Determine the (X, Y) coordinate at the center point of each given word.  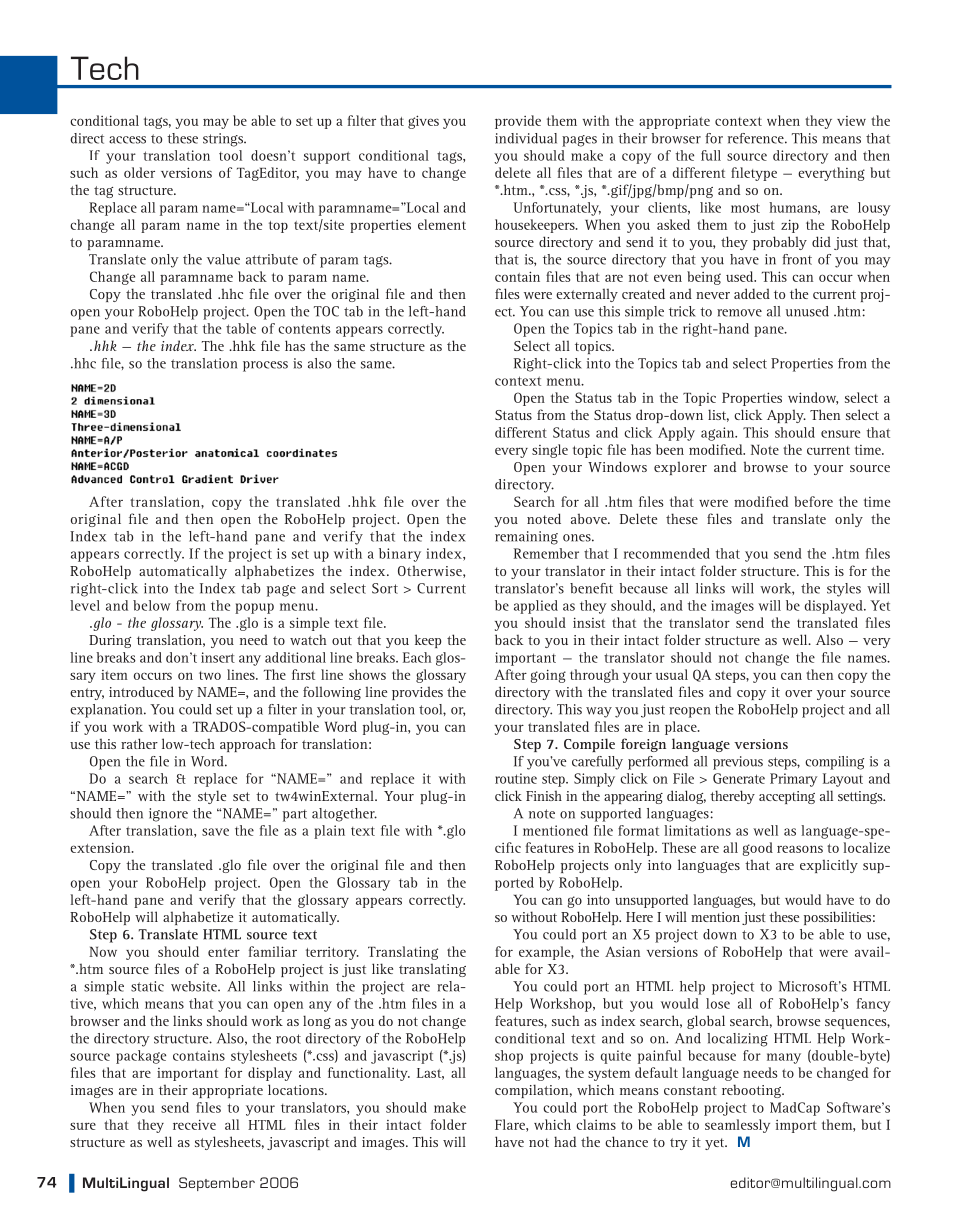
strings (224, 140)
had (565, 1141)
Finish (544, 796)
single (550, 451)
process (265, 366)
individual (526, 138)
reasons (800, 849)
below (152, 605)
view (851, 121)
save (215, 832)
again (719, 434)
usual (672, 674)
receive (194, 1124)
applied (536, 607)
